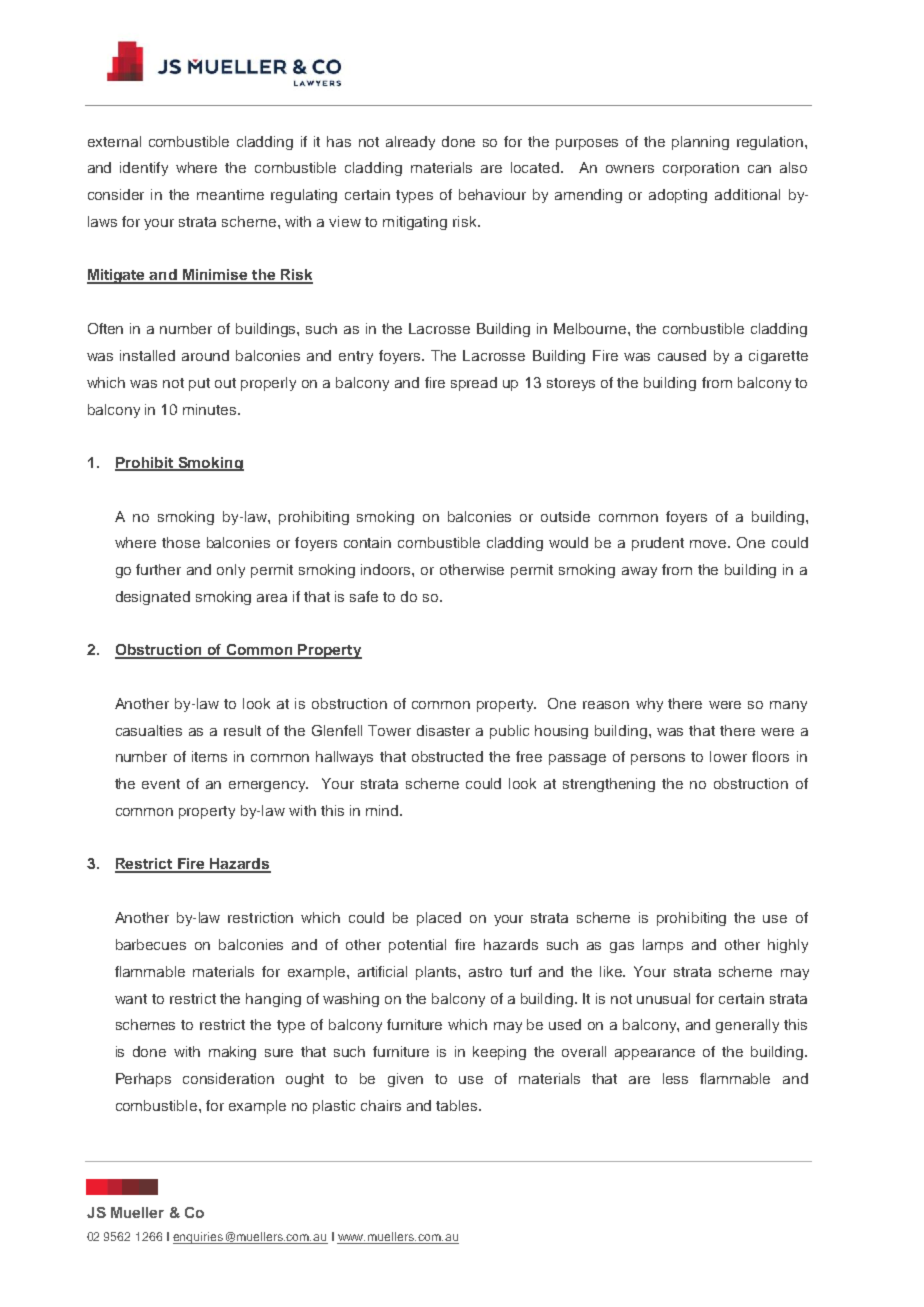  What do you see at coordinates (458, 1105) in the screenshot?
I see `tables` at bounding box center [458, 1105].
